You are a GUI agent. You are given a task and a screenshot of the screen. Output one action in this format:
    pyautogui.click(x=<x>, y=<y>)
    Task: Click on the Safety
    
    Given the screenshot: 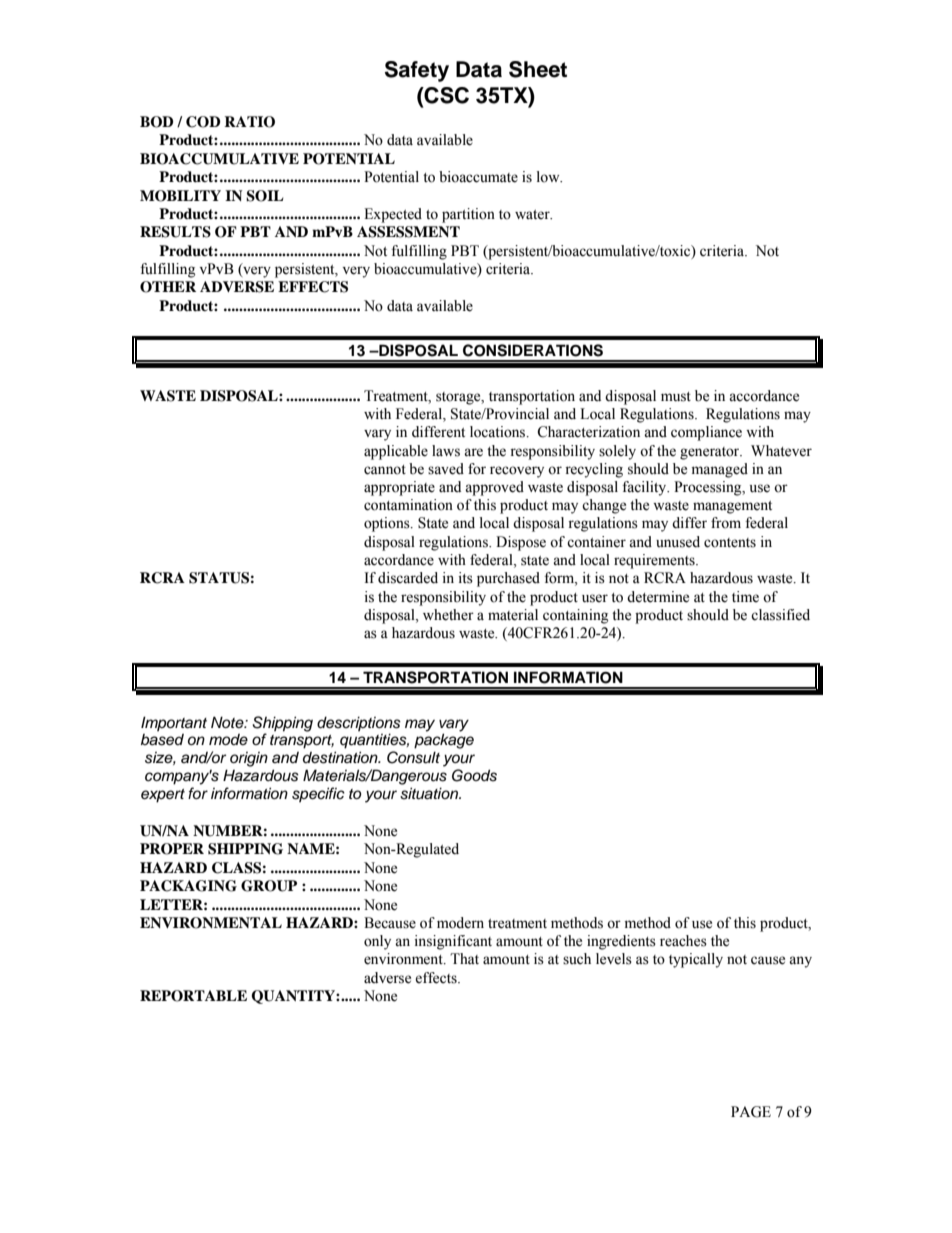 What is the action you would take?
    pyautogui.click(x=417, y=71)
